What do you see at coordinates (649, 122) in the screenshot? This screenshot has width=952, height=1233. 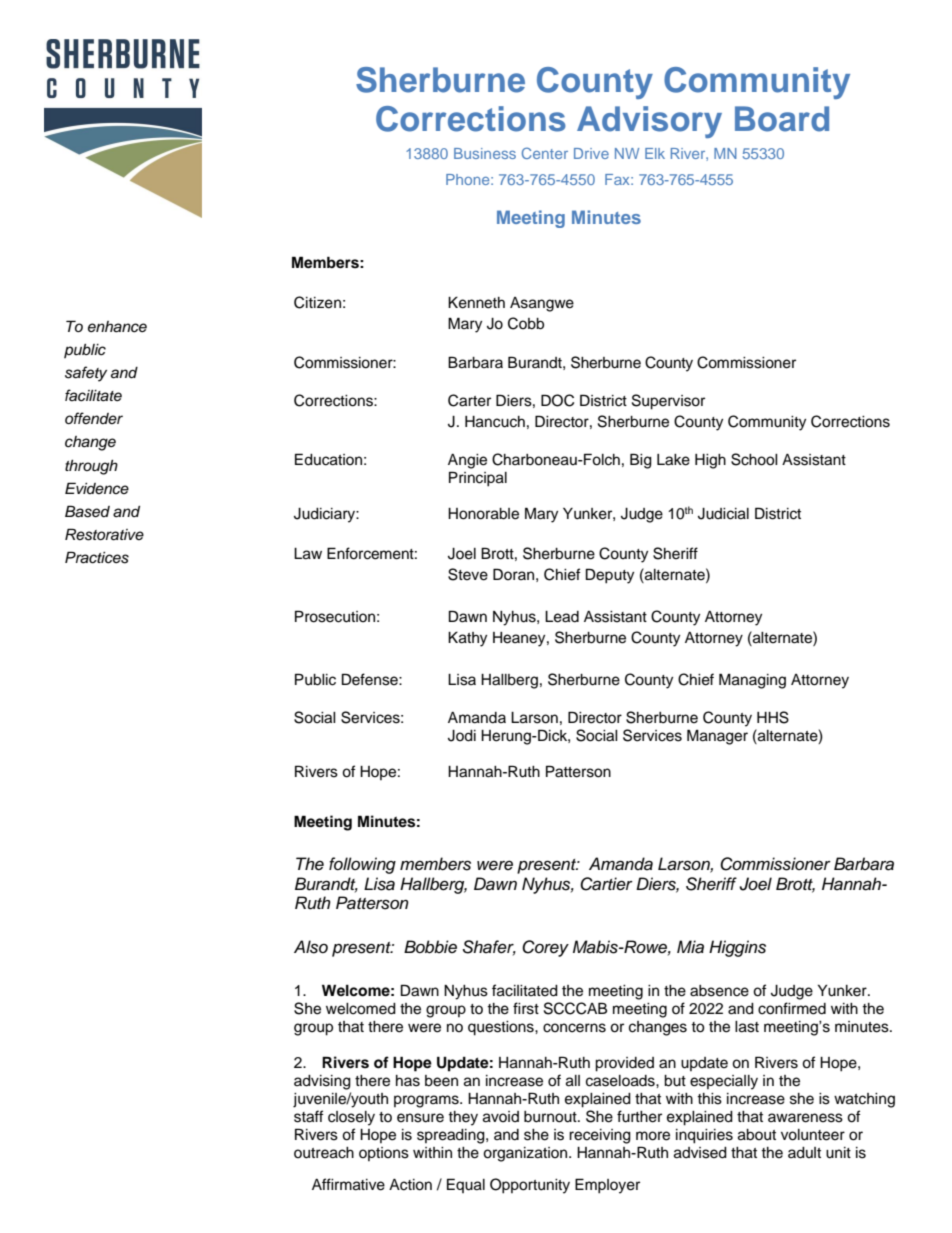 I see `Advisory` at bounding box center [649, 122].
